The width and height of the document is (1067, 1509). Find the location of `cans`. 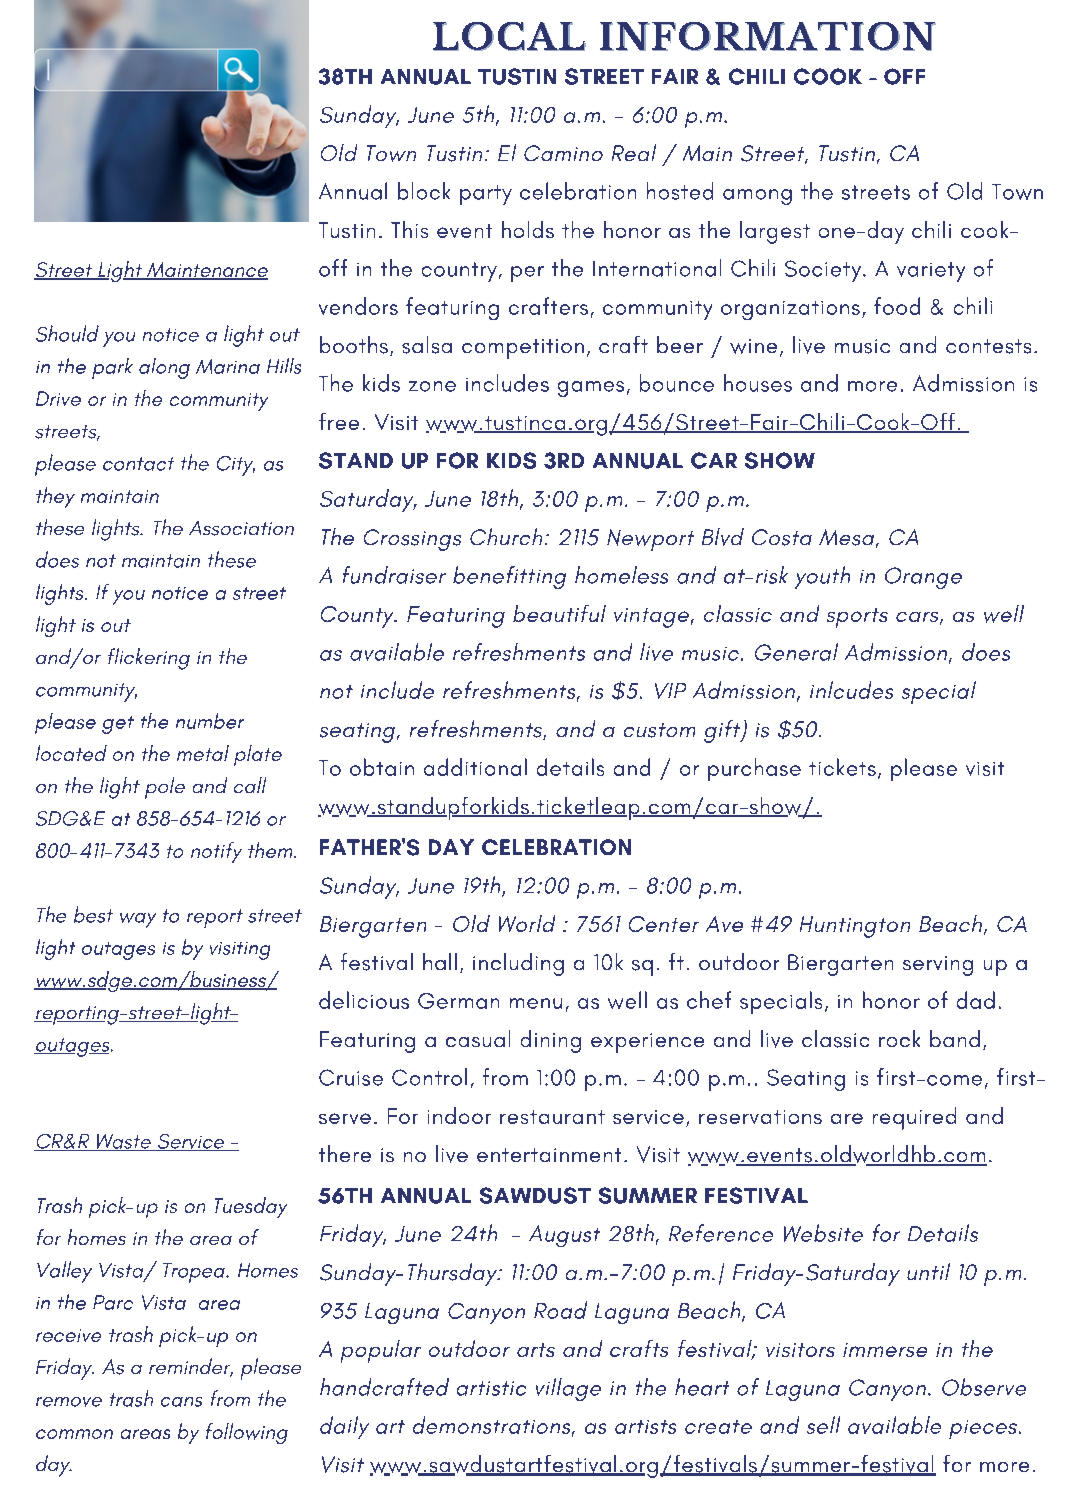

cans is located at coordinates (181, 1402).
